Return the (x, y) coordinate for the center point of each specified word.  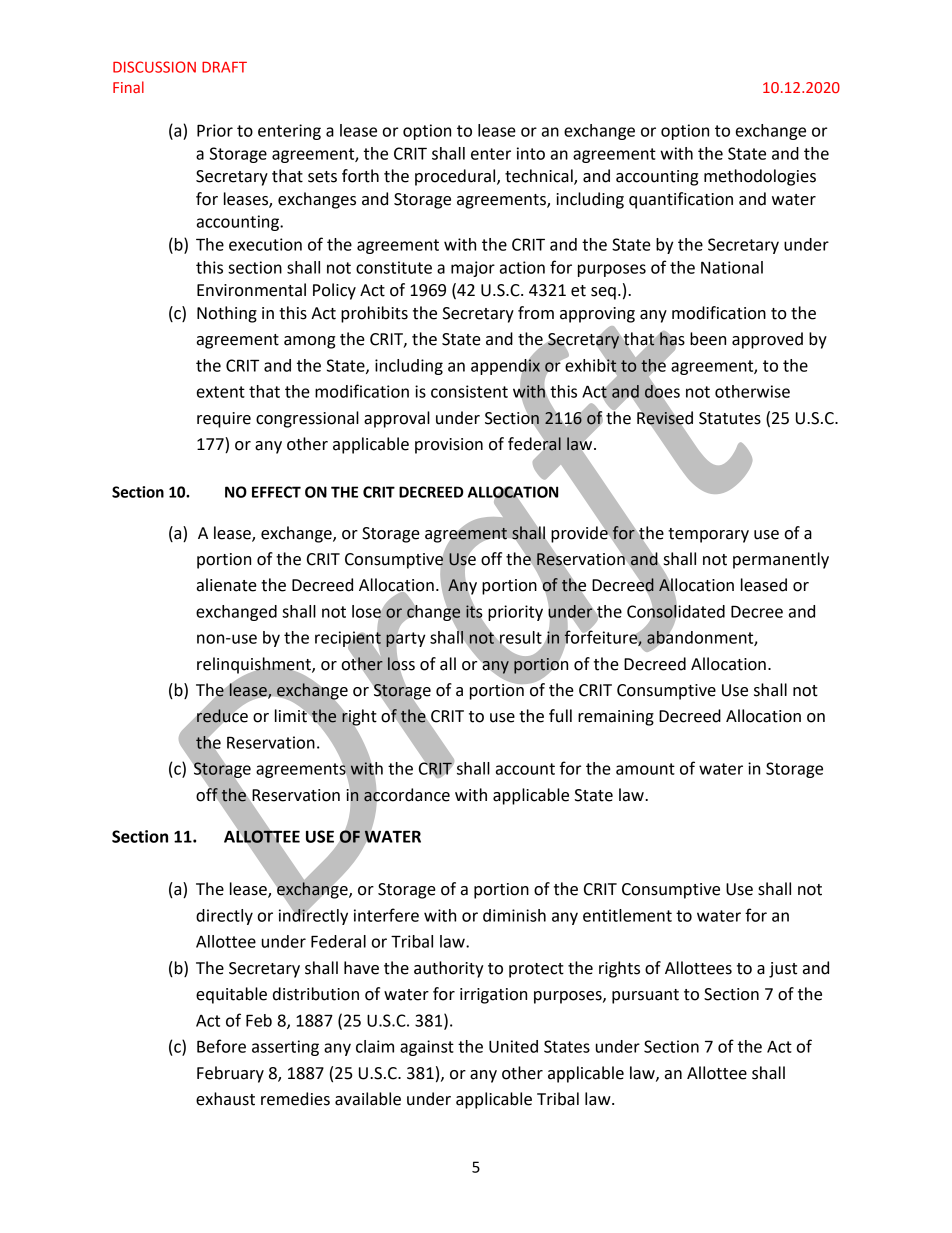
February (230, 1074)
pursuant (645, 996)
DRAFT (224, 67)
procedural (456, 177)
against (427, 1048)
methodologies (760, 177)
